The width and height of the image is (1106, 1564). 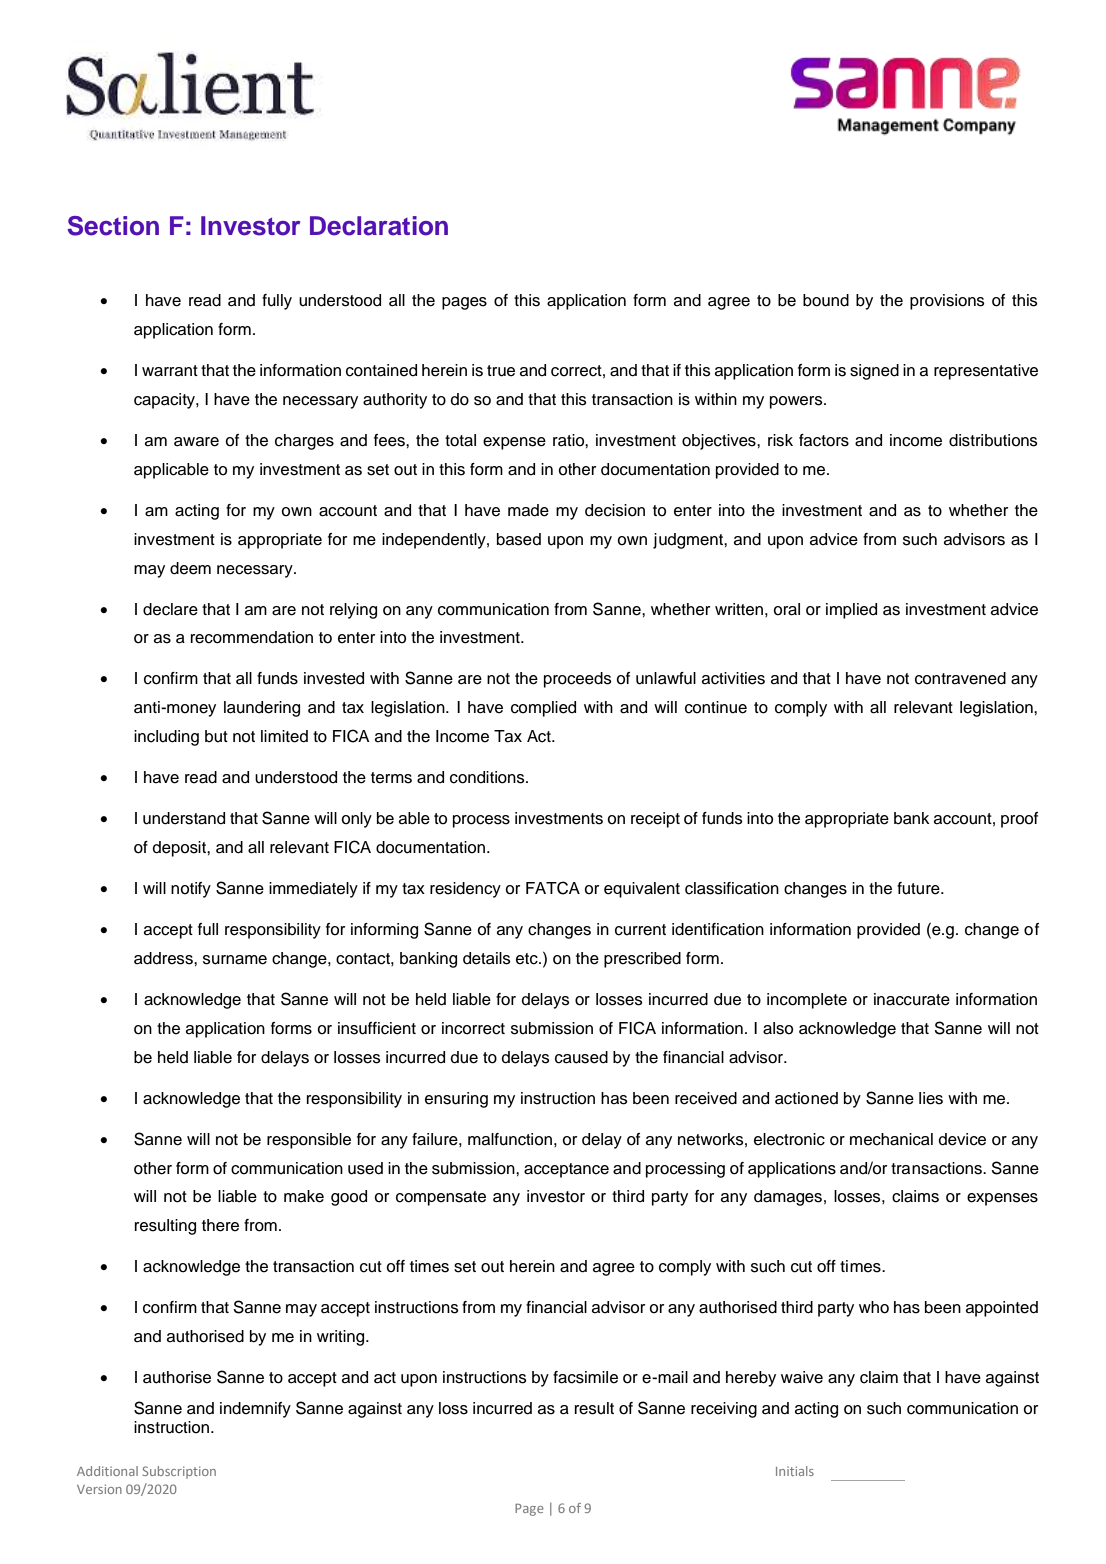 What do you see at coordinates (585, 1377) in the image?
I see `facsimile` at bounding box center [585, 1377].
